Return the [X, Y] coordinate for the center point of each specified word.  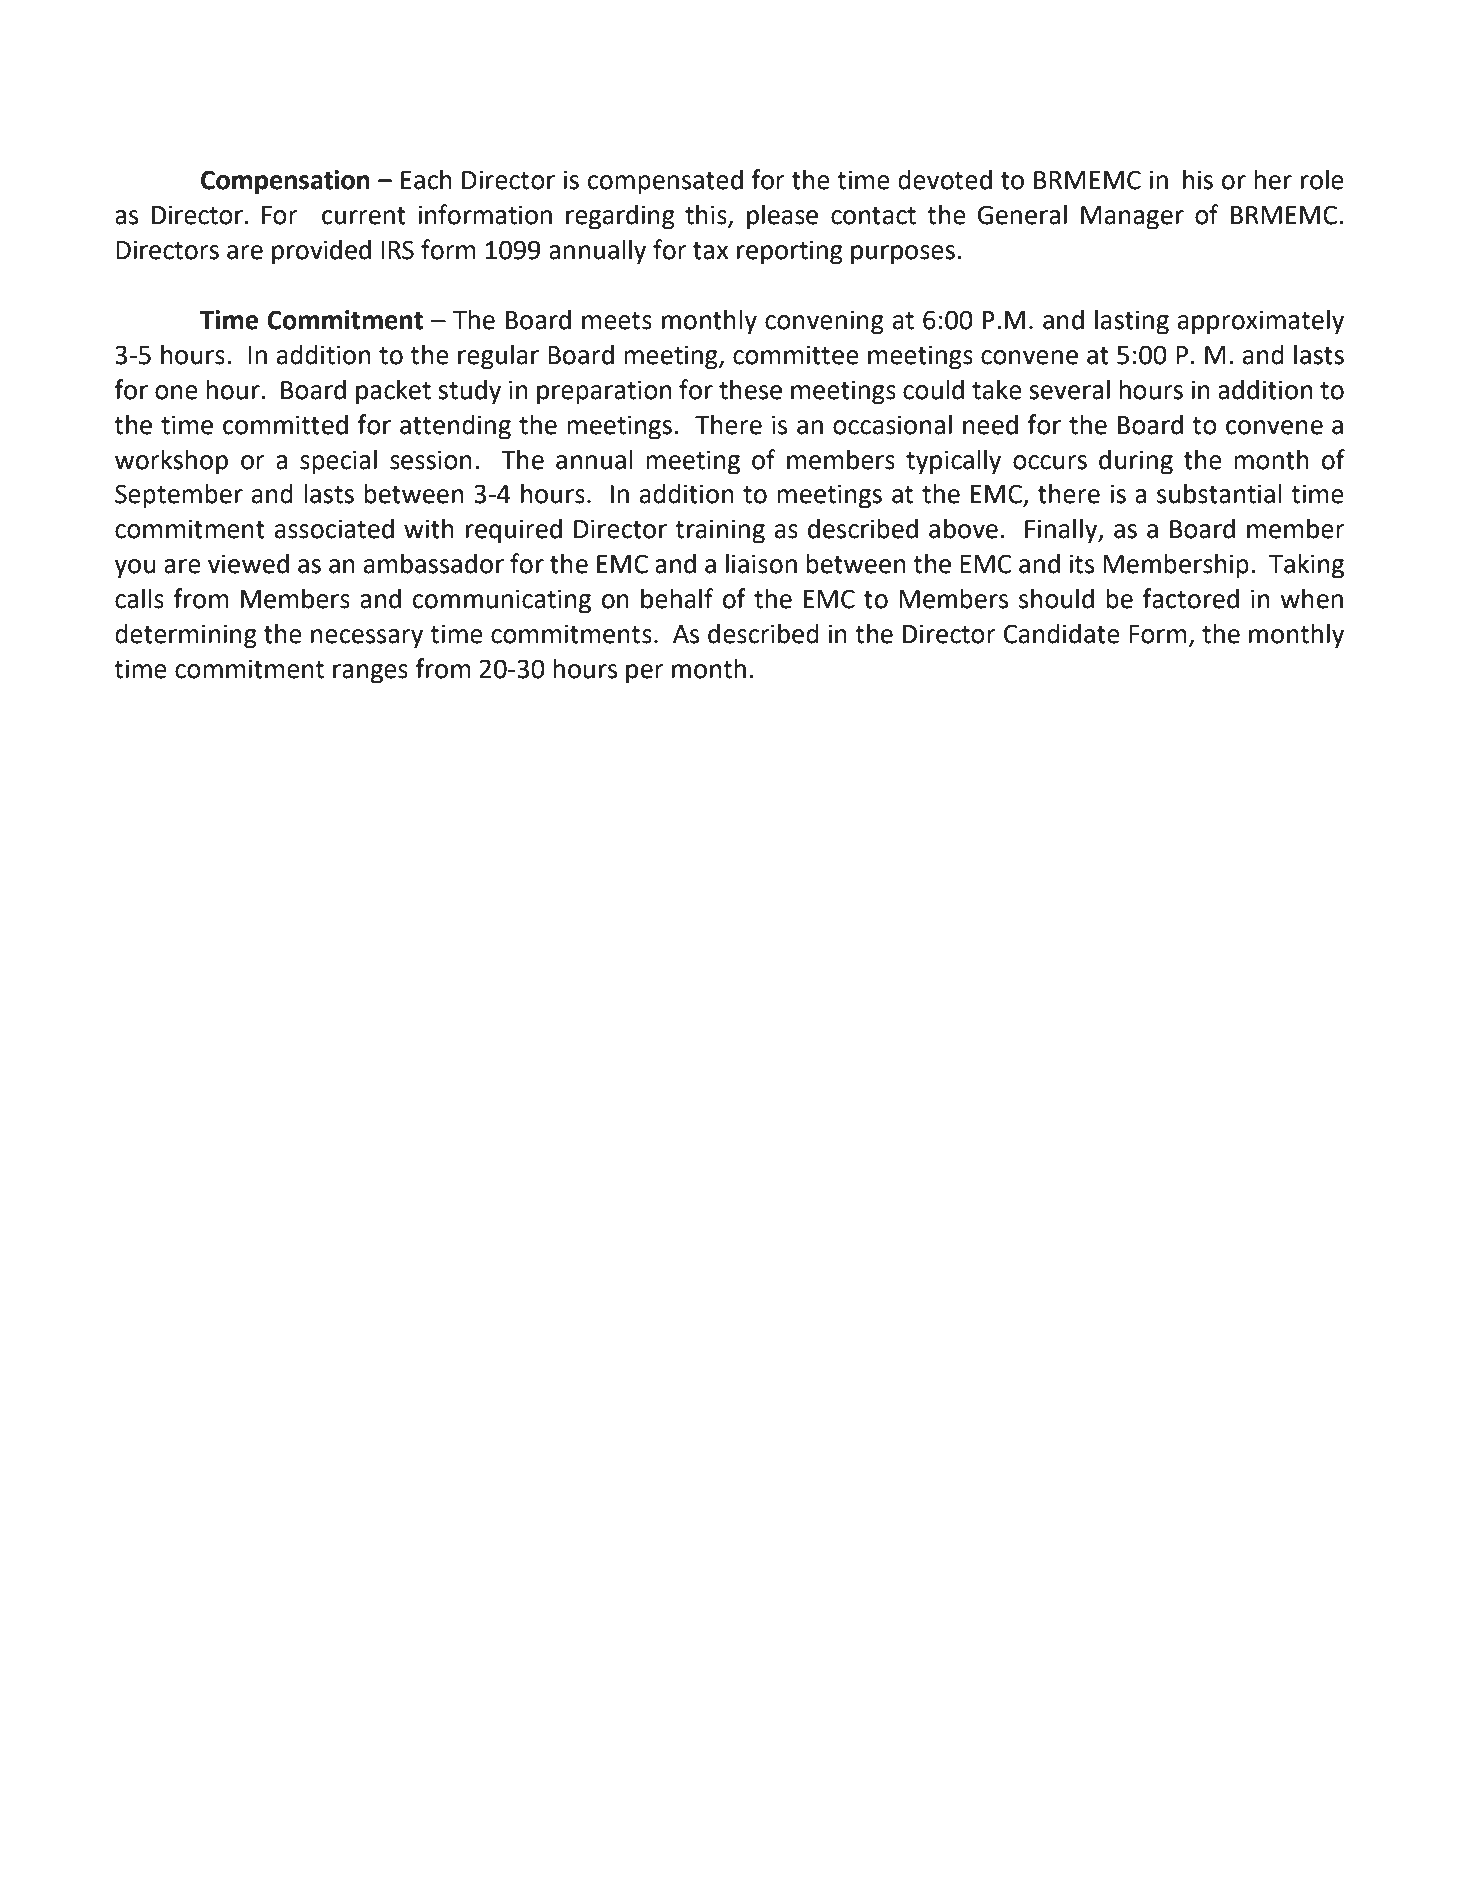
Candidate [1062, 633]
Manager [1132, 218]
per [645, 674]
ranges [370, 674]
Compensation [285, 182]
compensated [665, 182]
